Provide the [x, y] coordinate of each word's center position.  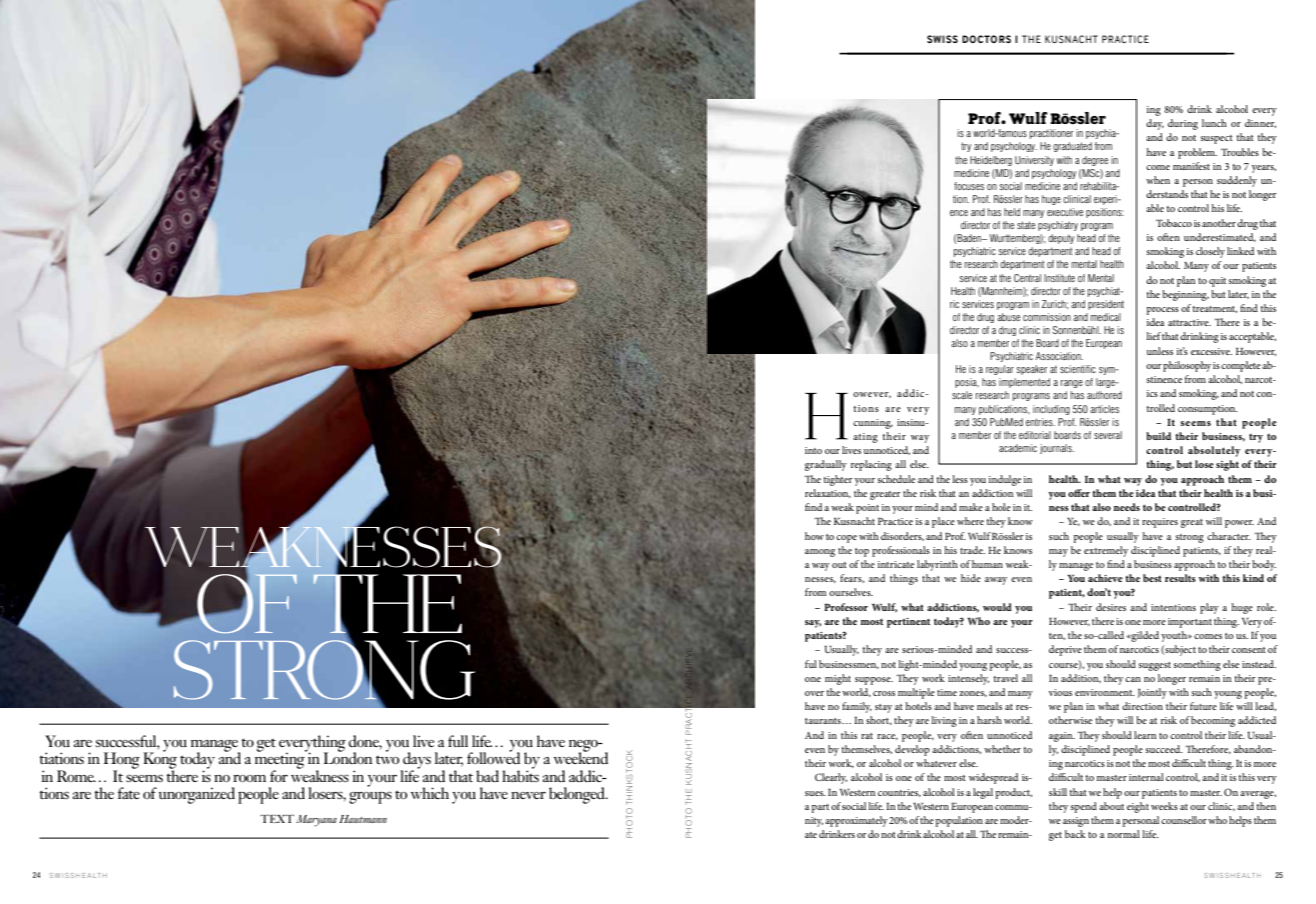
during [1183, 124]
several [1108, 435]
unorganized [197, 795]
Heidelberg [991, 161]
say [813, 624]
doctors [986, 39]
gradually [826, 465]
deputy [1061, 239]
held [1012, 212]
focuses [969, 186]
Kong [160, 760]
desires [1111, 607]
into [813, 450]
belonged [578, 795]
